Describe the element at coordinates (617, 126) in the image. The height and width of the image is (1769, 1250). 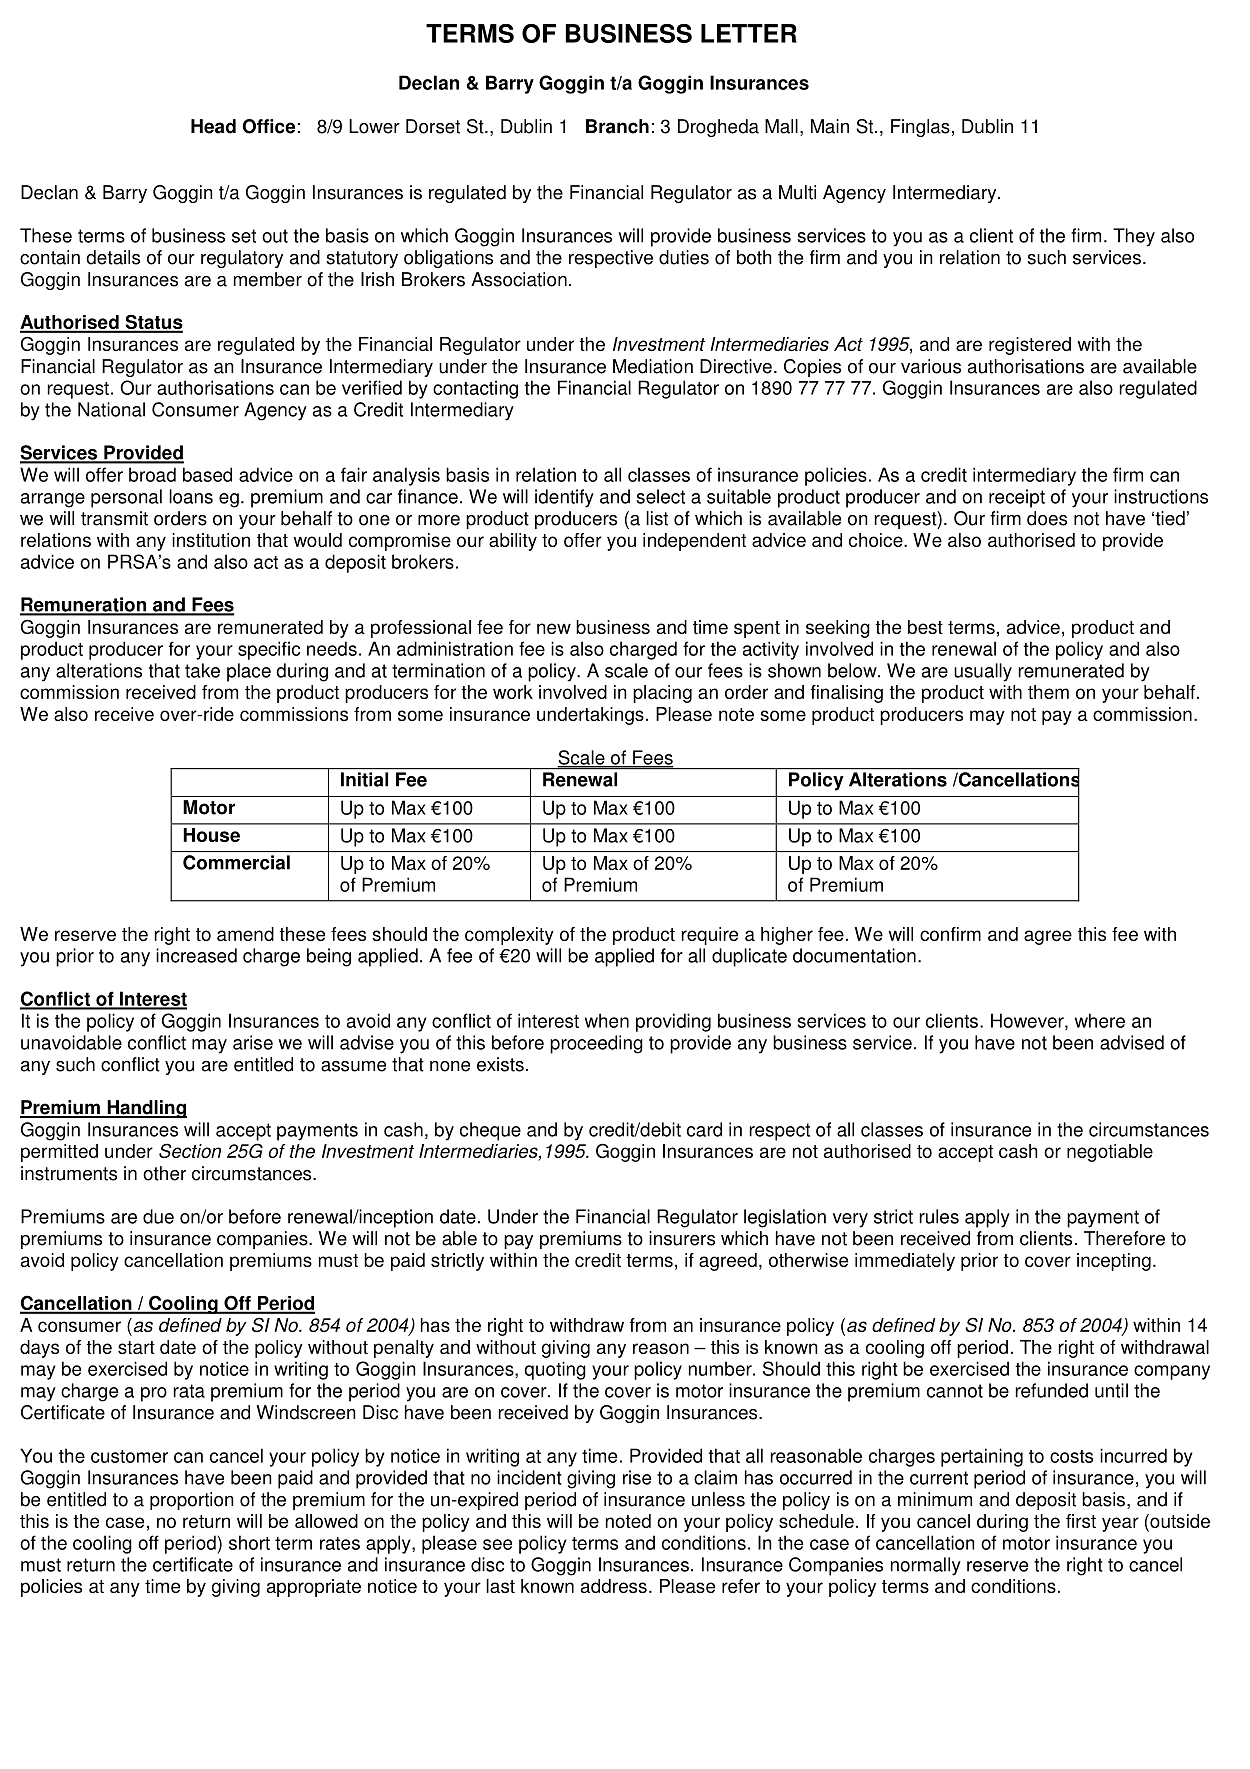
I see `Branch` at that location.
